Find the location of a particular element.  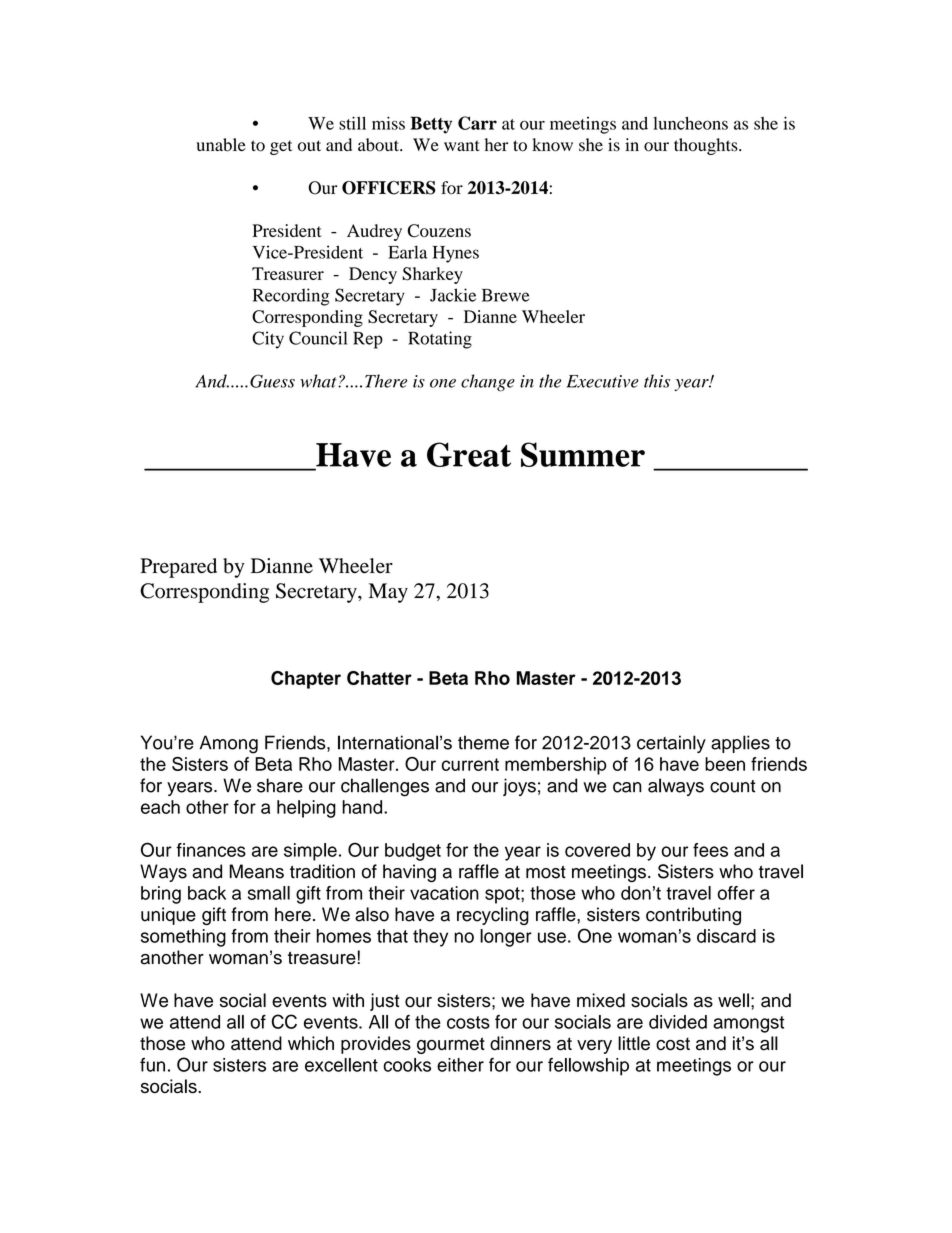

budget is located at coordinates (413, 852).
